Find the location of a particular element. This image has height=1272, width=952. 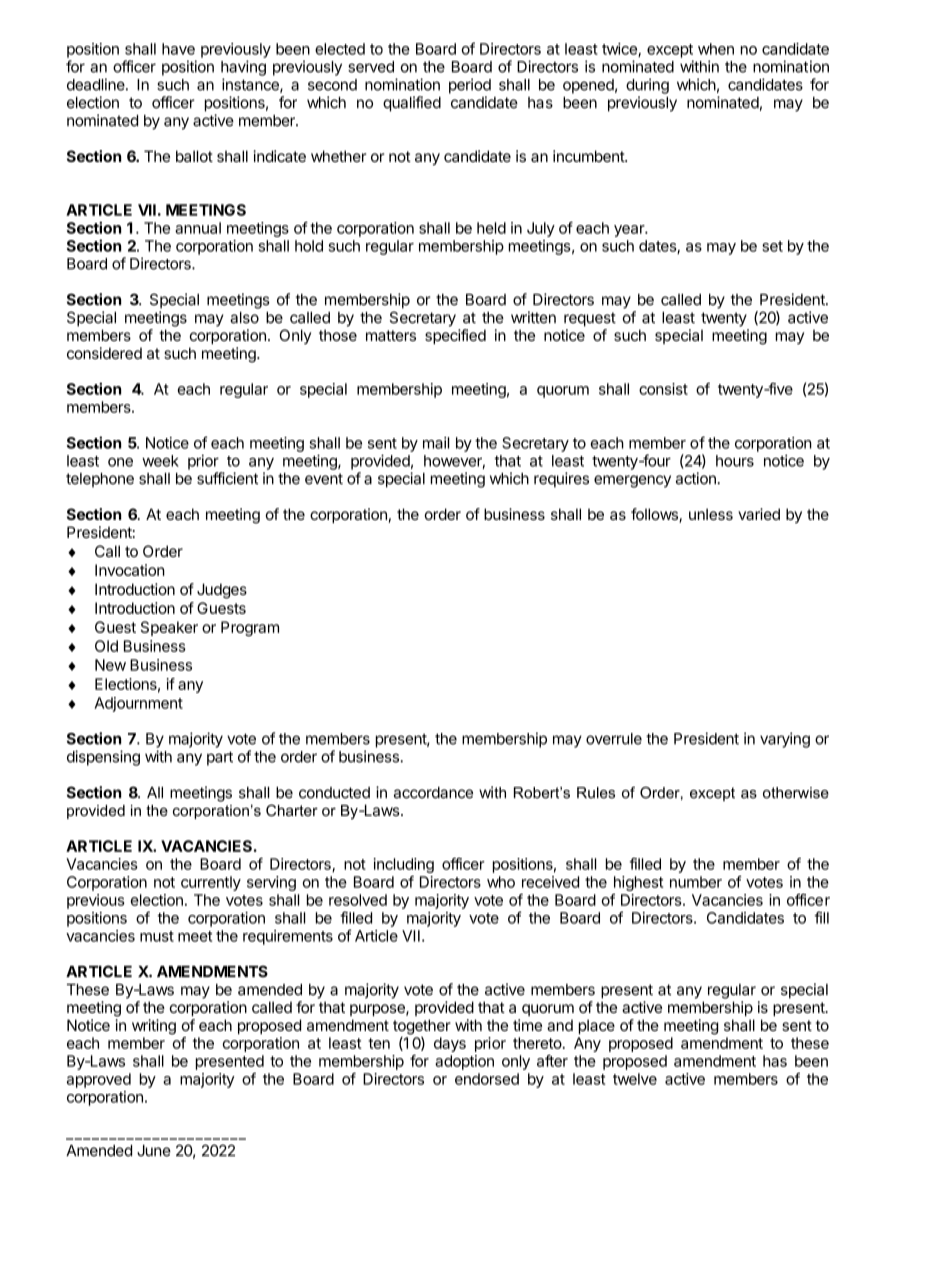

must is located at coordinates (157, 936).
